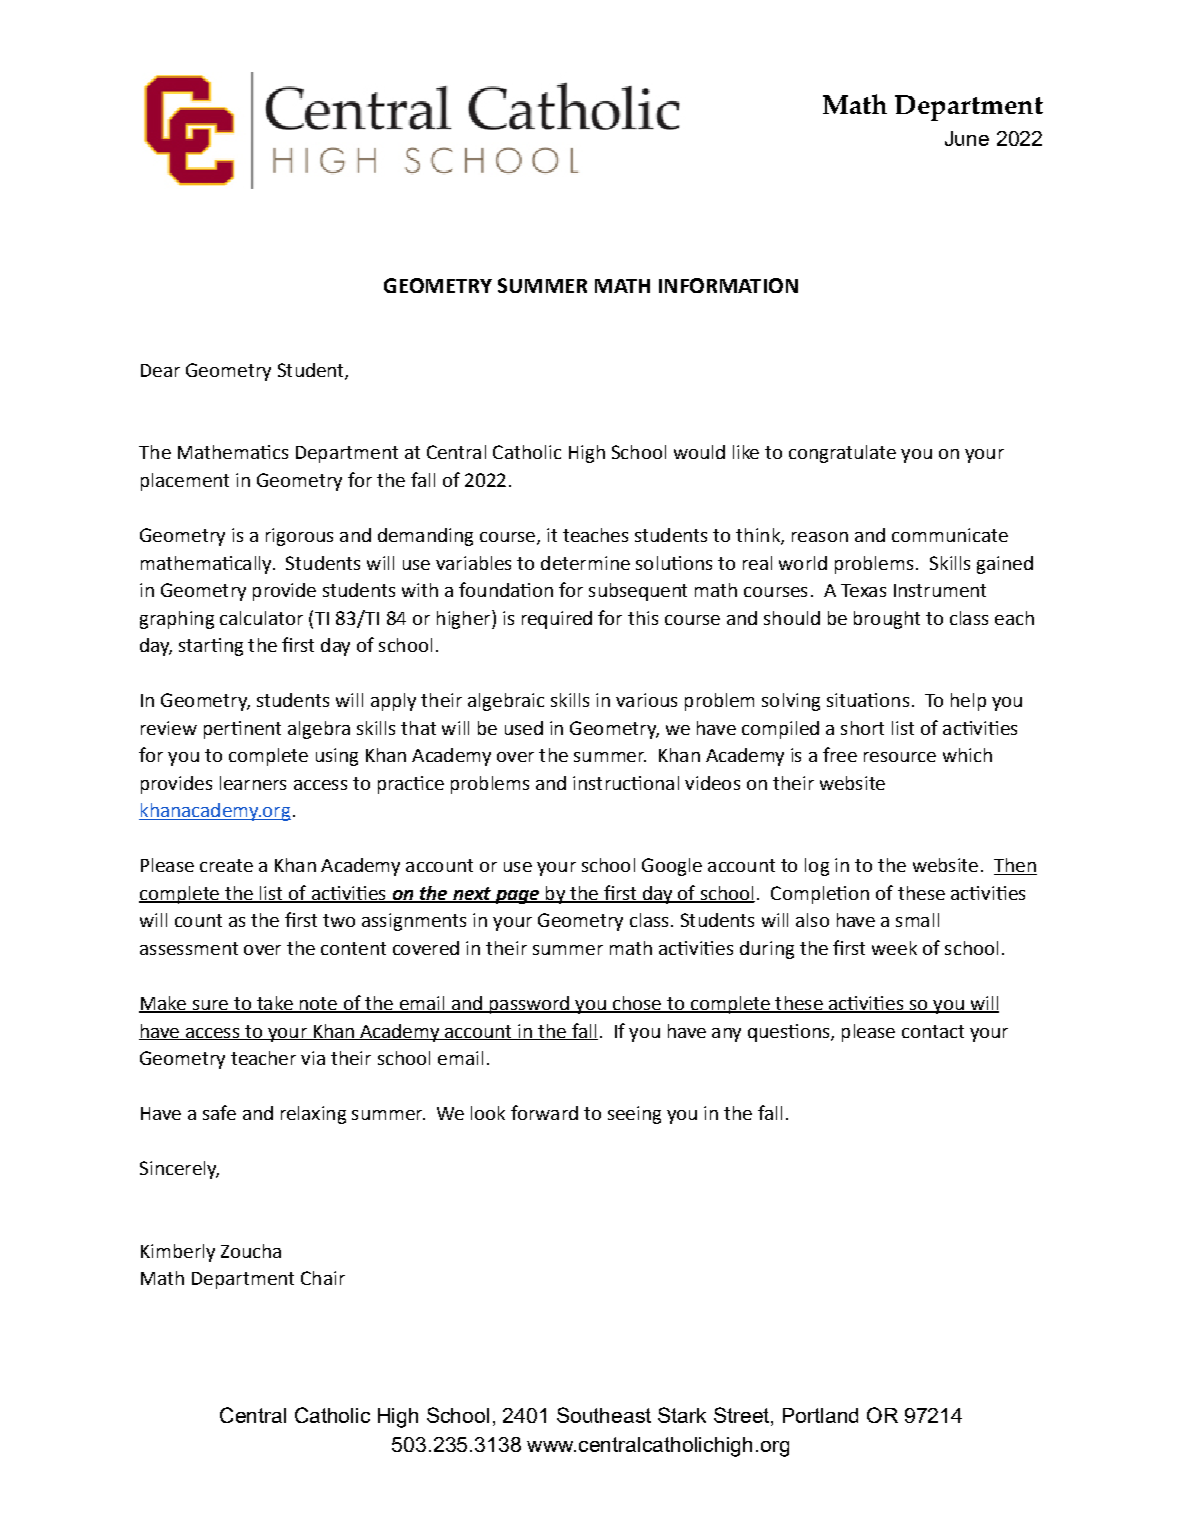 Image resolution: width=1182 pixels, height=1530 pixels. What do you see at coordinates (900, 757) in the screenshot?
I see `resource` at bounding box center [900, 757].
